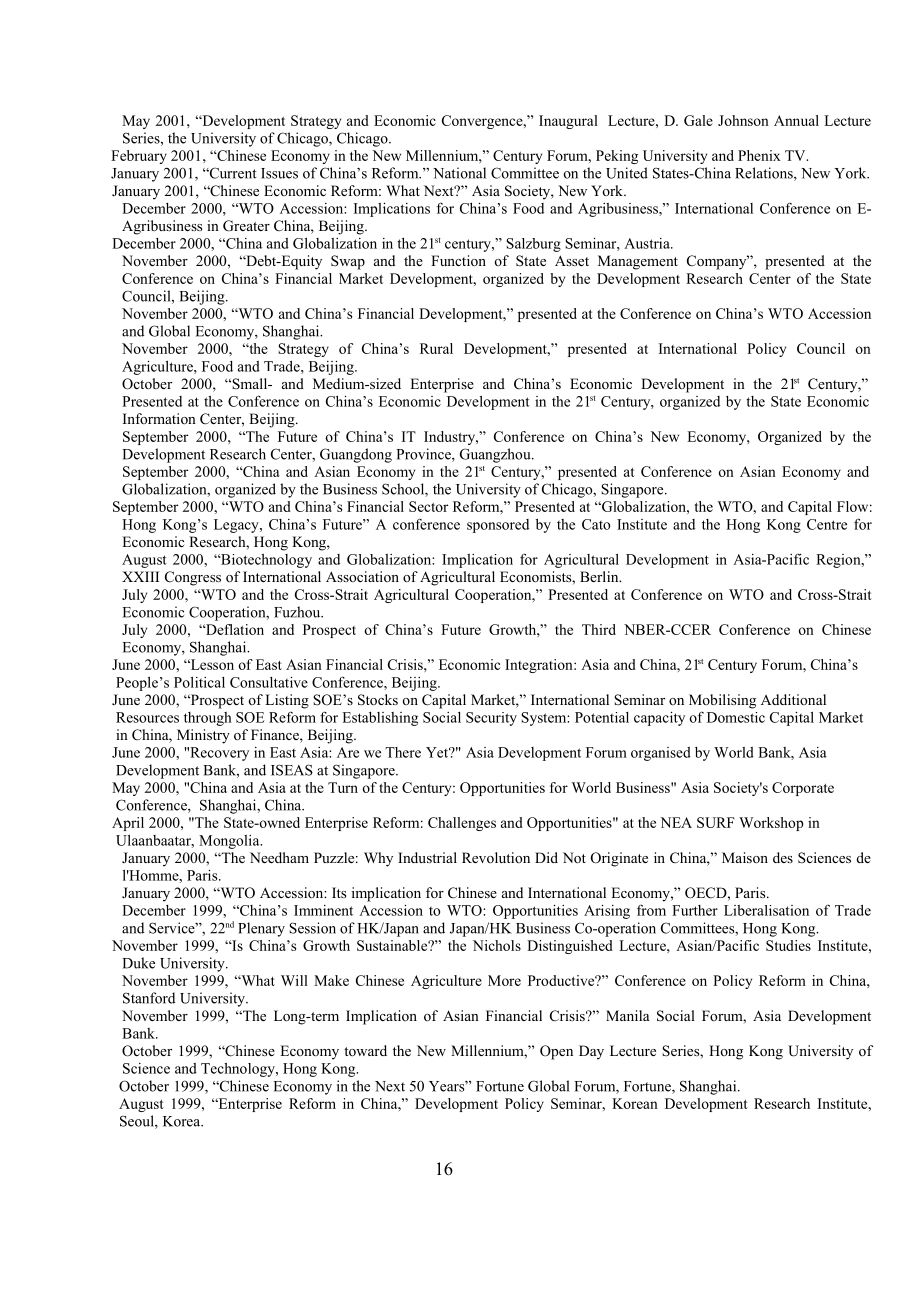 Image resolution: width=924 pixels, height=1308 pixels. I want to click on Guangzhou, so click(496, 455).
